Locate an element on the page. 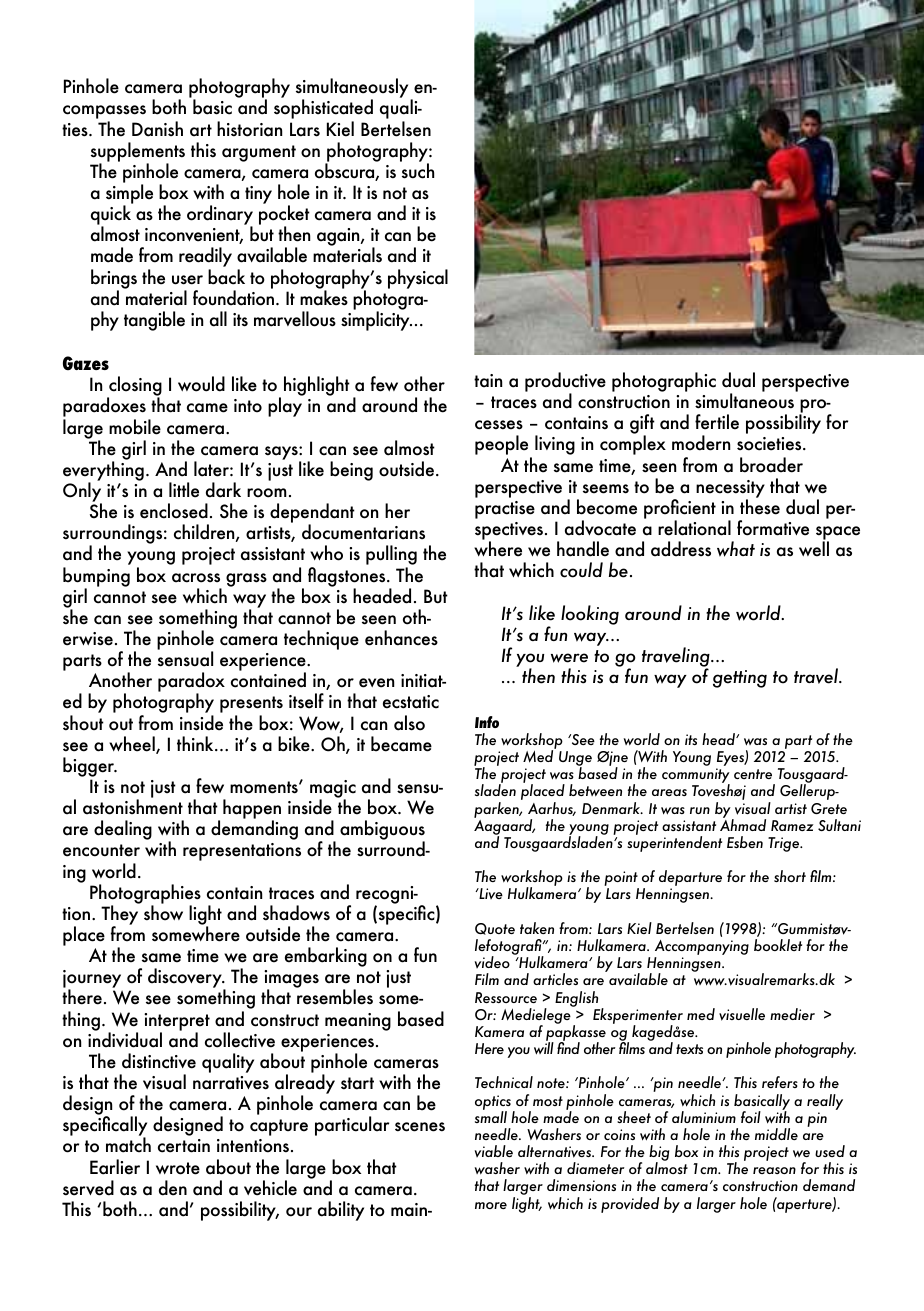  productive is located at coordinates (565, 383).
